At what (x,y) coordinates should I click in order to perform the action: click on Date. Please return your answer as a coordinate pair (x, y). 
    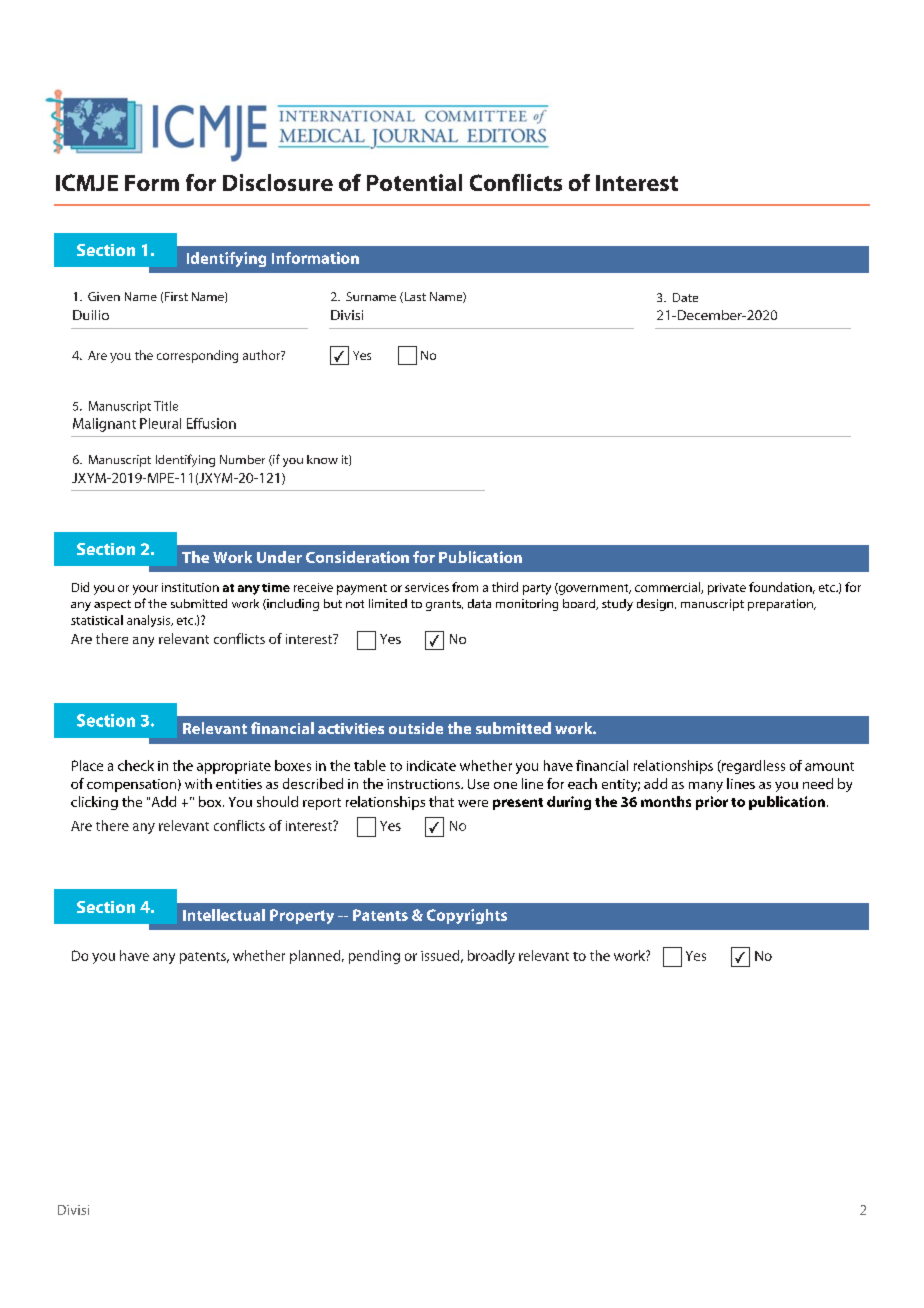
    Looking at the image, I should click on (685, 297).
